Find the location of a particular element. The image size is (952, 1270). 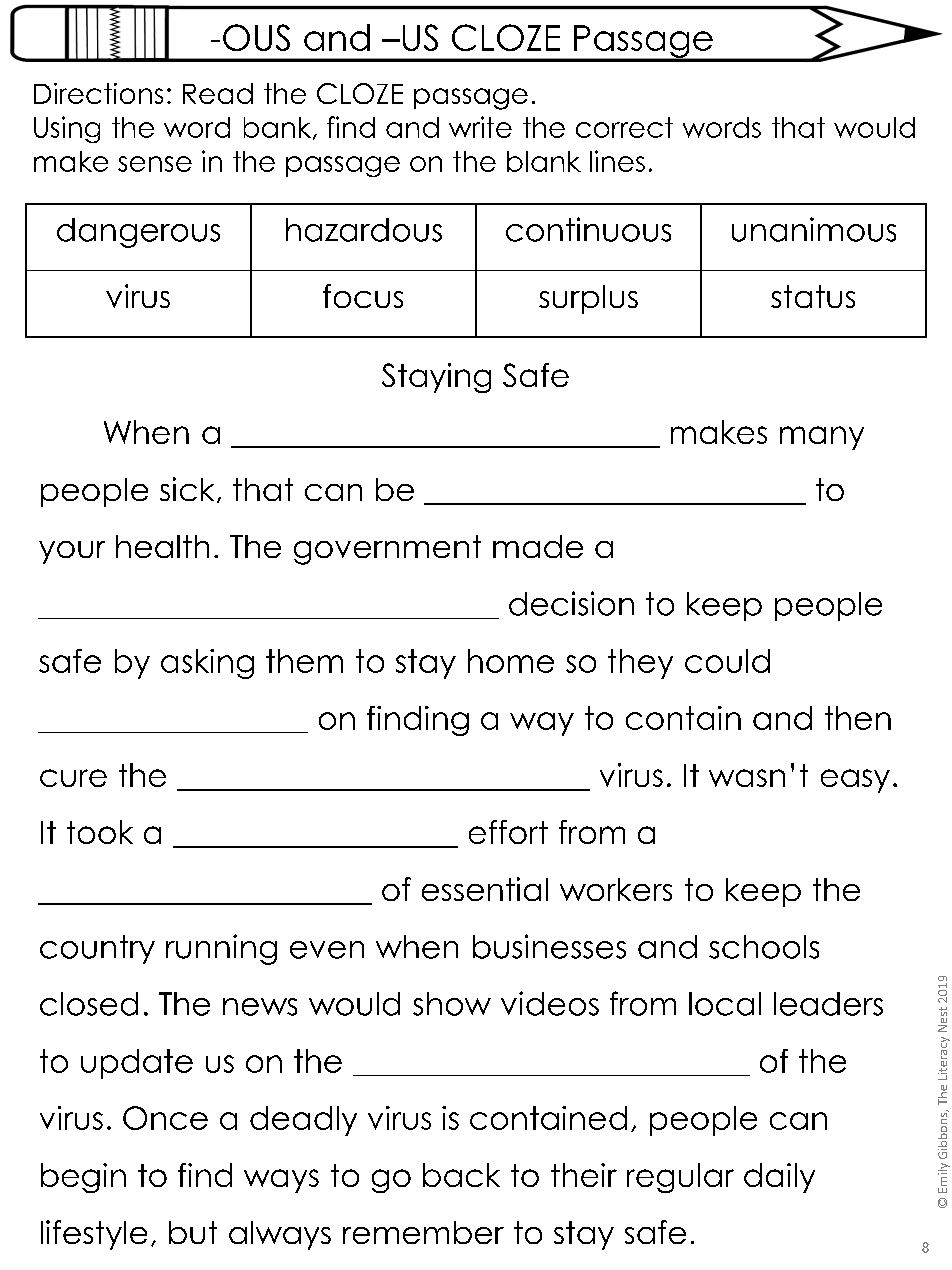

back is located at coordinates (461, 1175).
